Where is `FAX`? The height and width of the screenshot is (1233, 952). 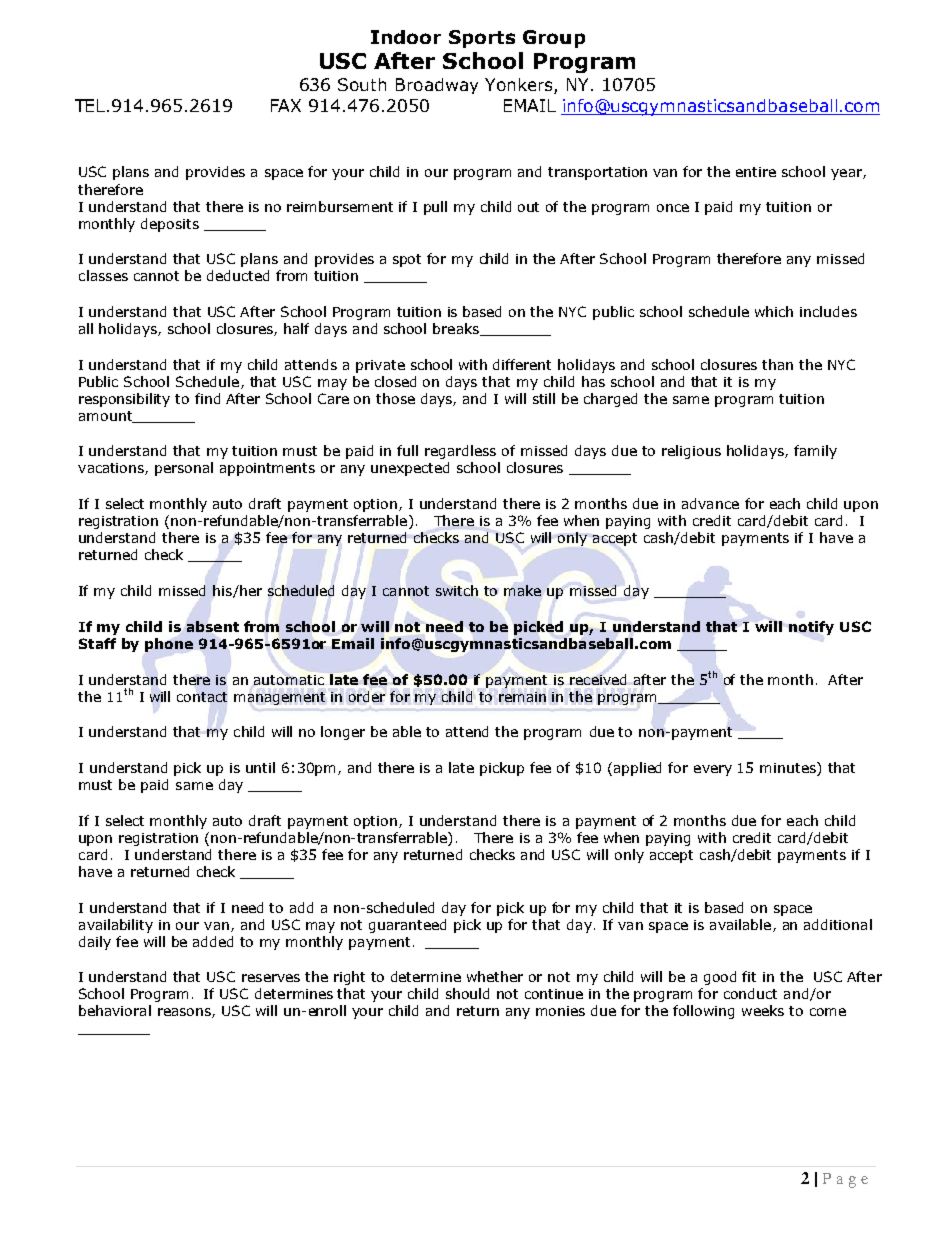 FAX is located at coordinates (286, 105).
